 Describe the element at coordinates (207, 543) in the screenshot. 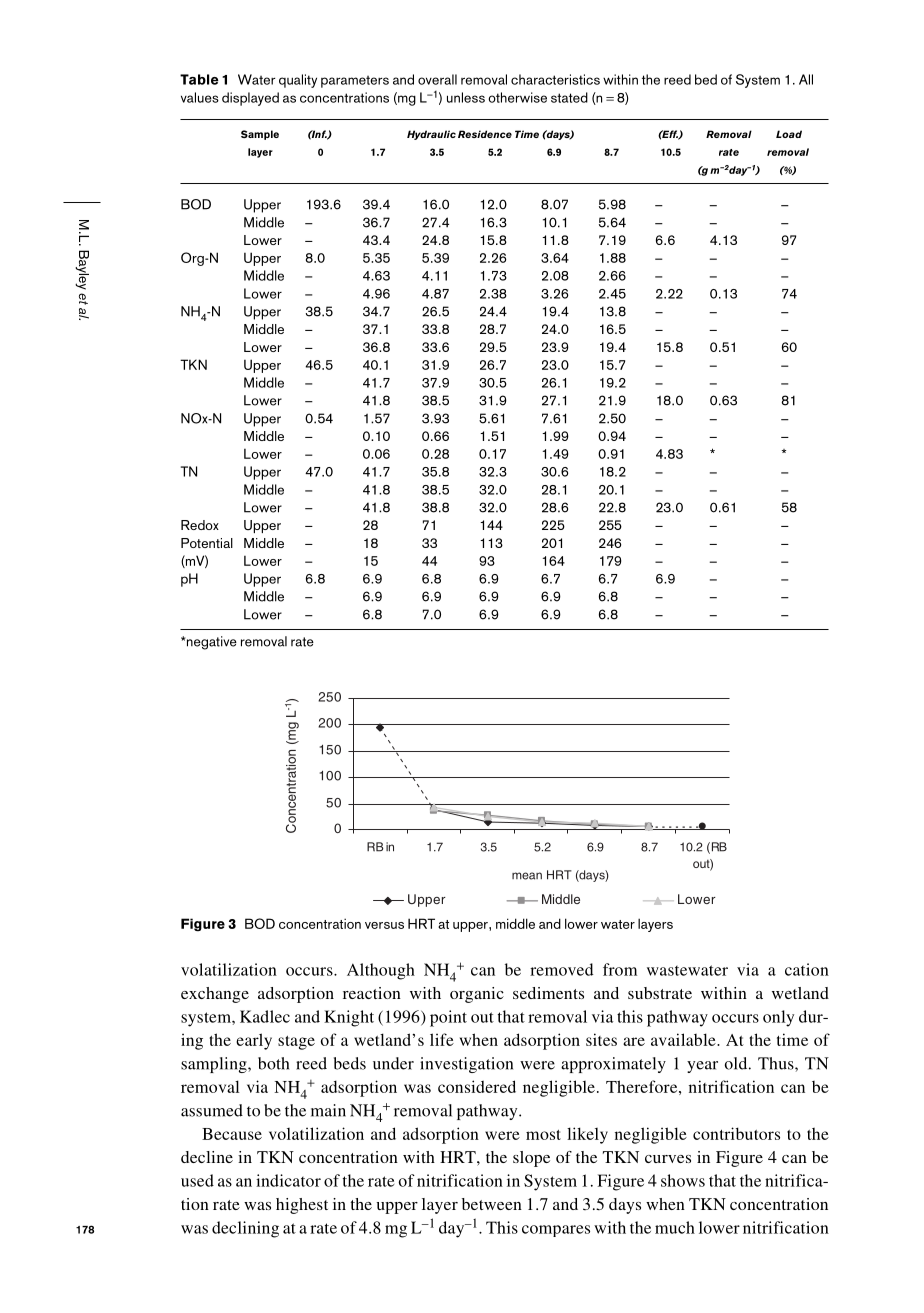

I see `Potential` at that location.
